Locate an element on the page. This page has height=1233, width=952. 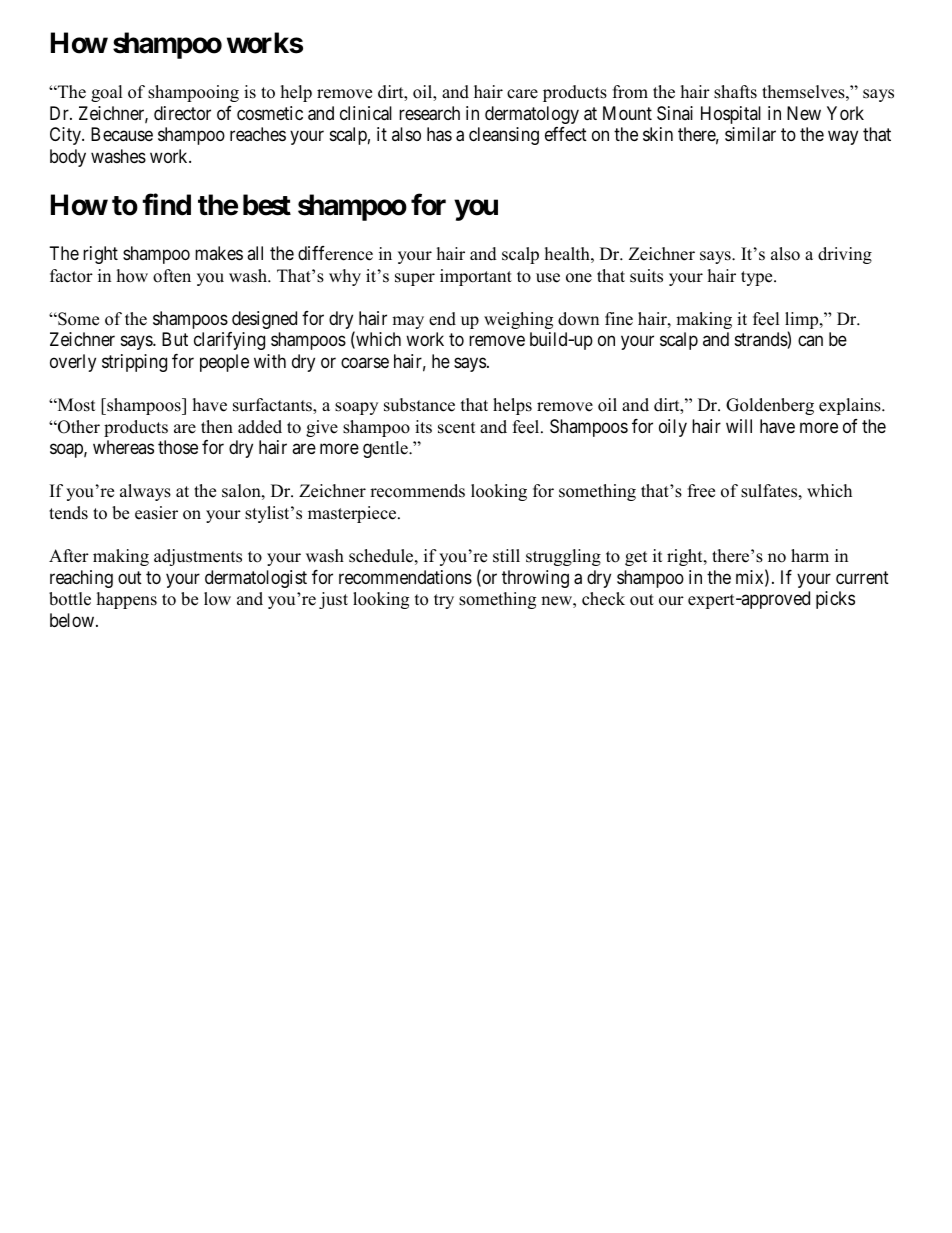
stripping is located at coordinates (134, 363).
